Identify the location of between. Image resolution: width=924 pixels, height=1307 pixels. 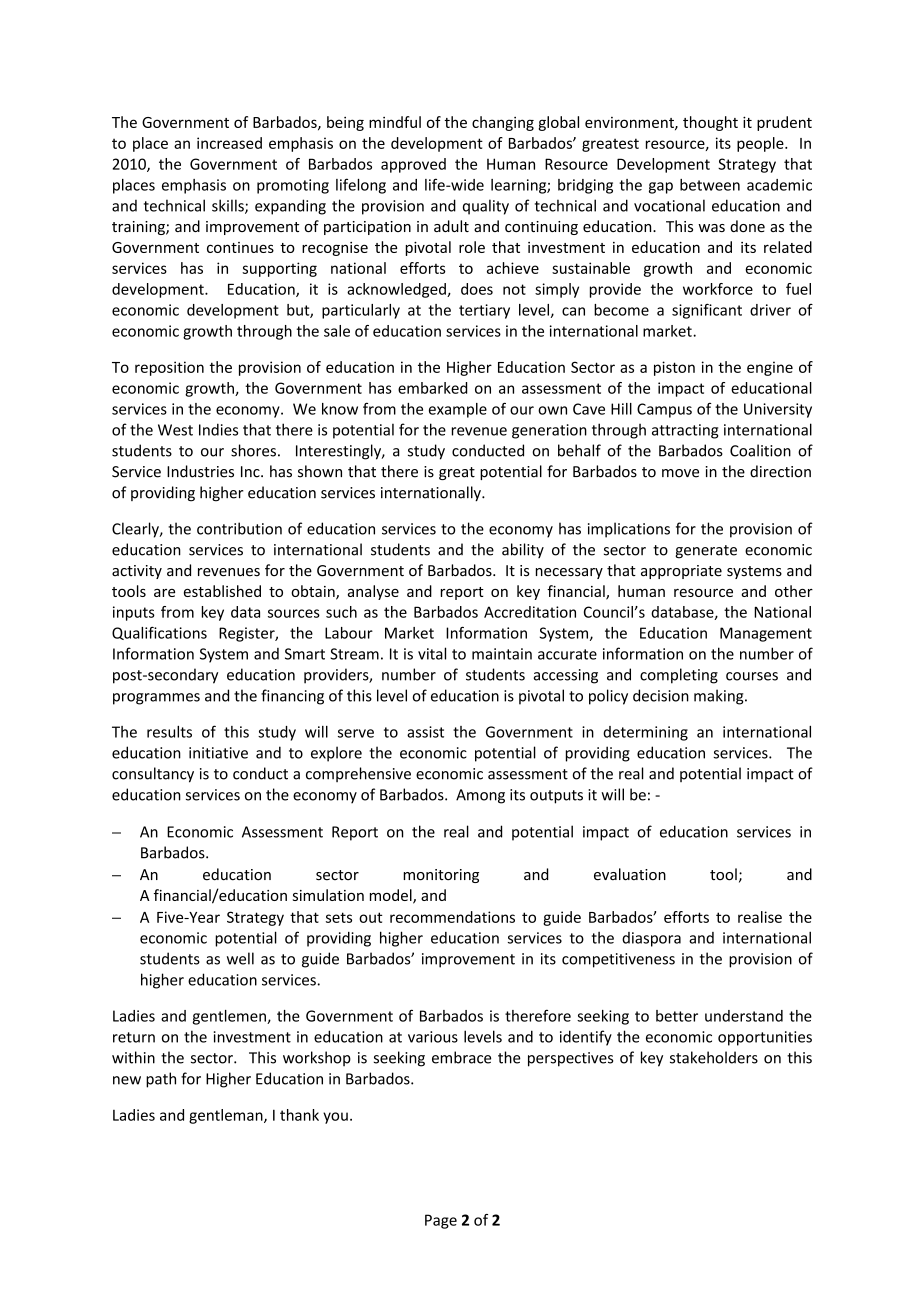
(710, 185).
